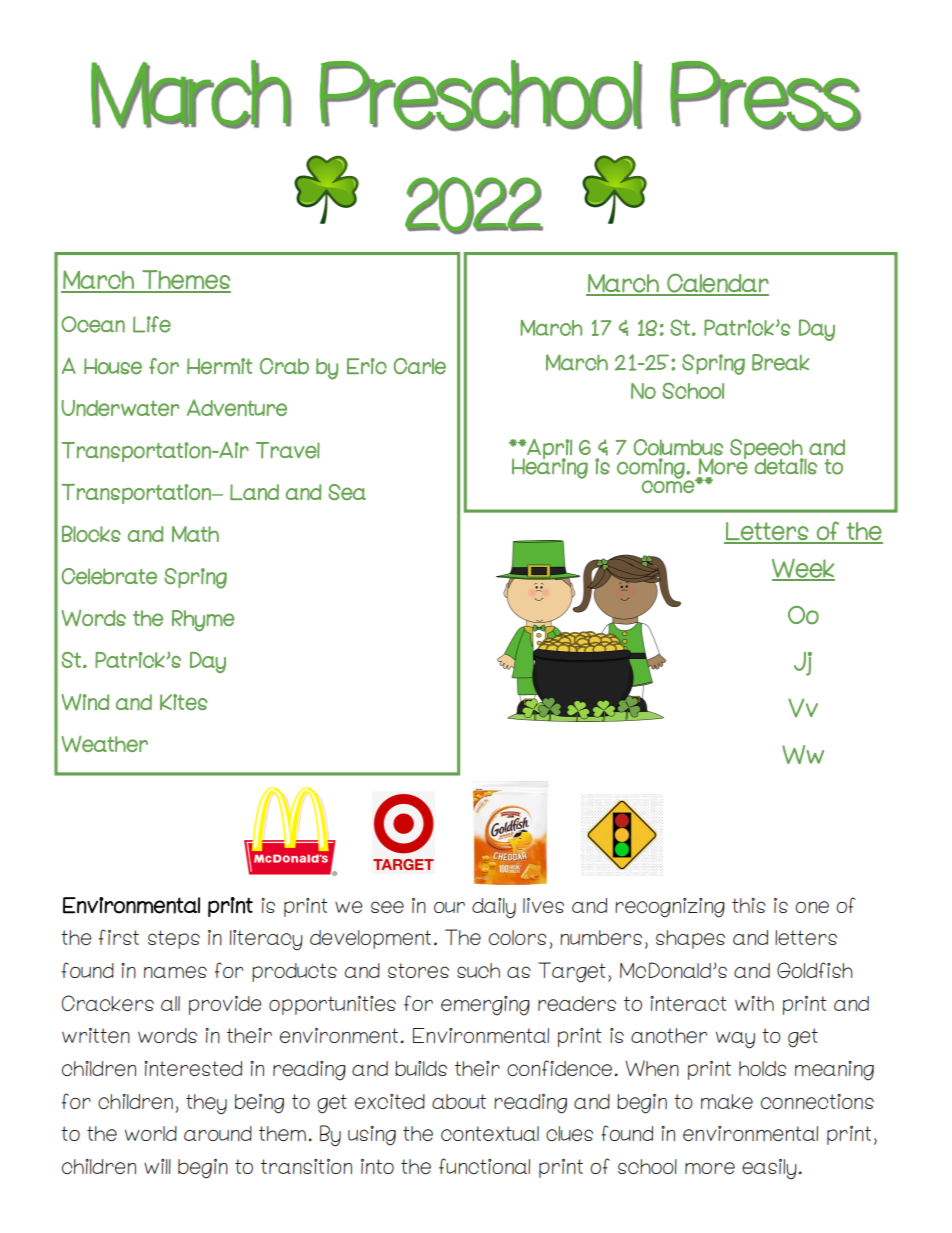 The width and height of the document is (952, 1233). What do you see at coordinates (104, 743) in the document?
I see `Weather` at bounding box center [104, 743].
